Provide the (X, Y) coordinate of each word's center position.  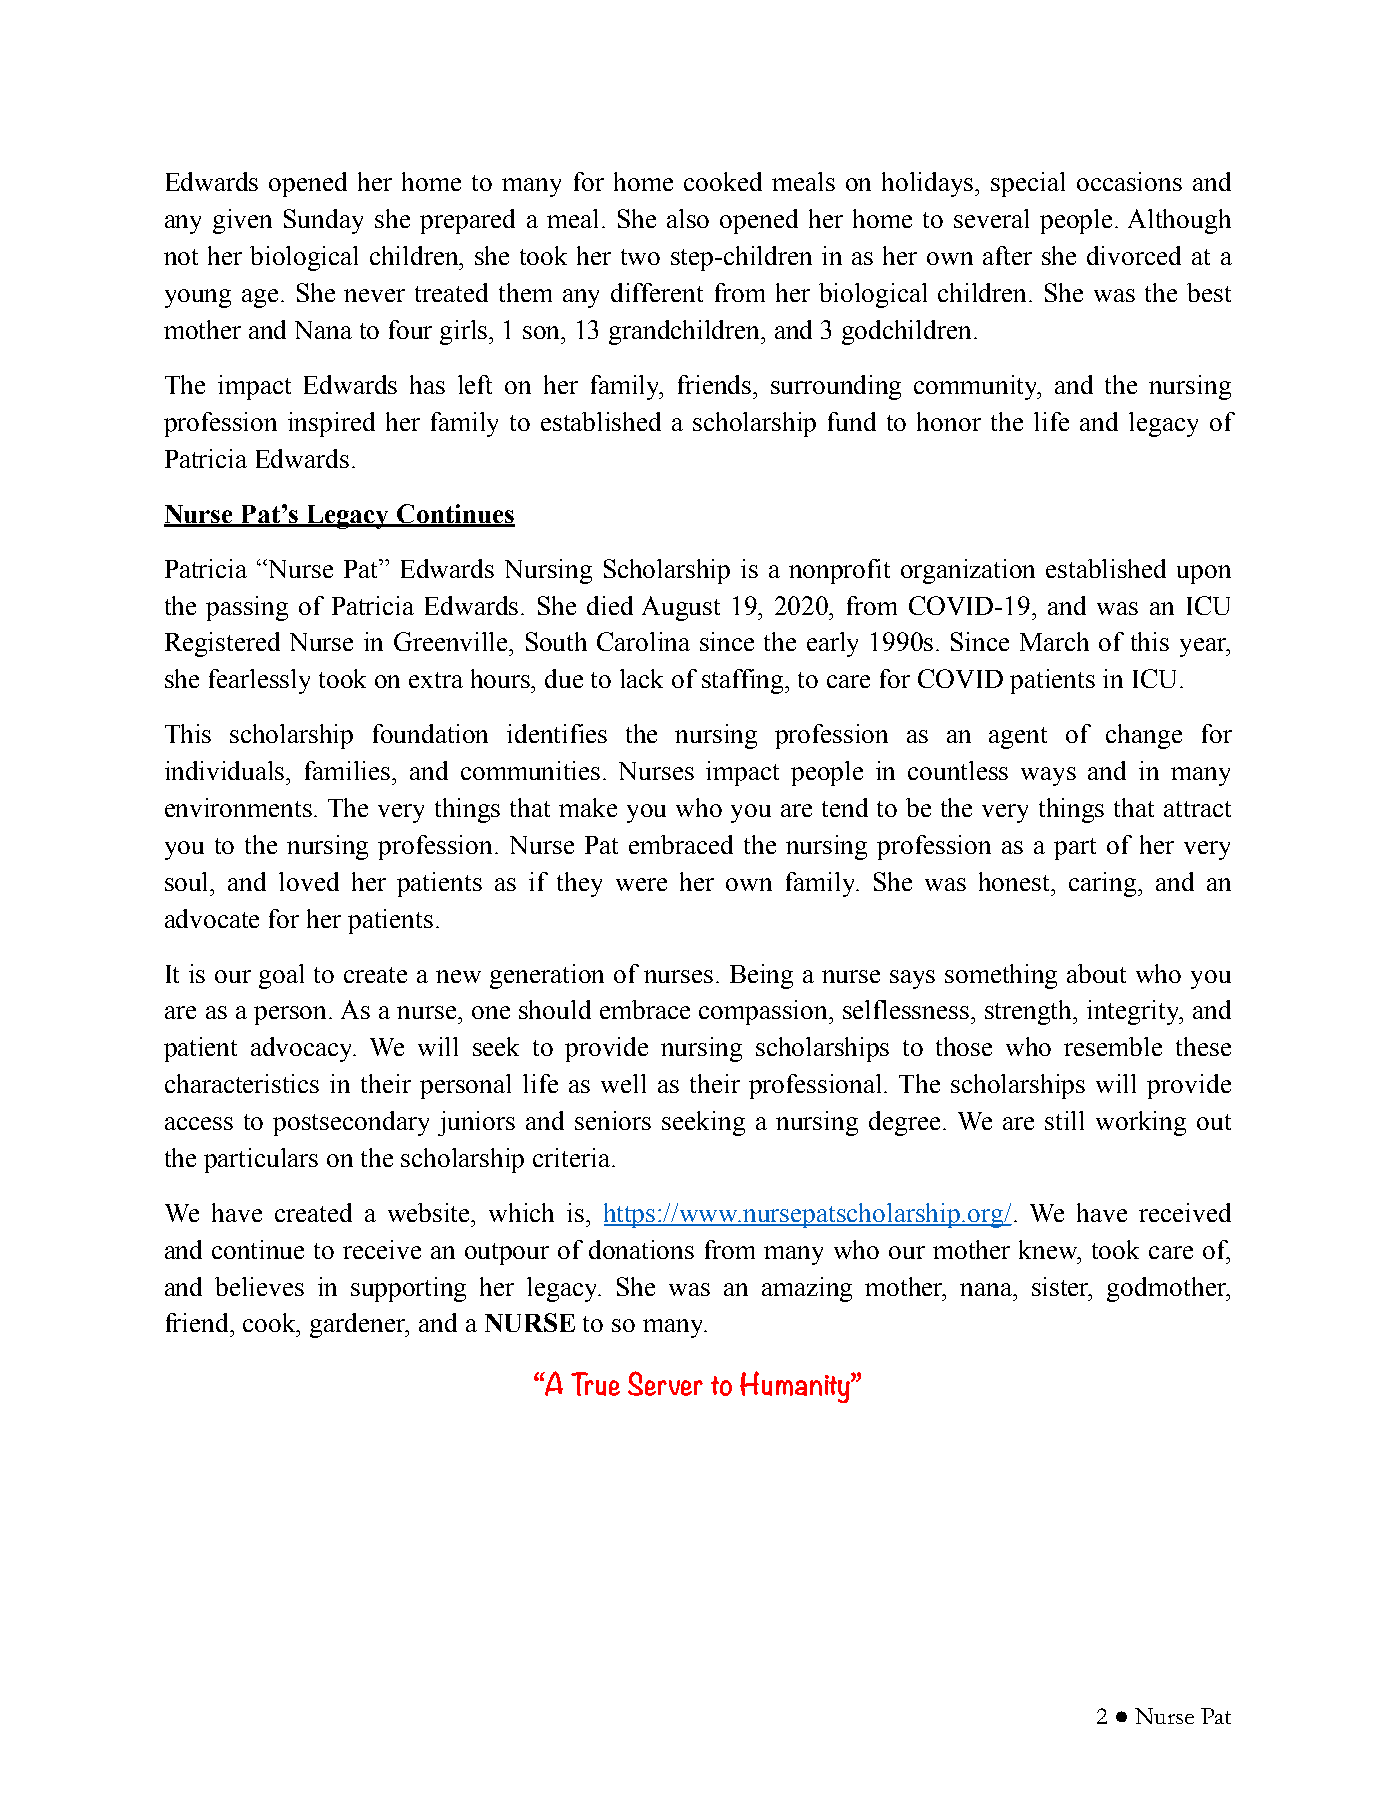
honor (949, 421)
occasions (1129, 181)
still (1064, 1120)
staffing (744, 681)
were (641, 884)
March (1054, 641)
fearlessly (259, 681)
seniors (613, 1120)
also (688, 218)
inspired (331, 424)
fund (852, 421)
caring (1104, 884)
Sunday (323, 221)
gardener (359, 1325)
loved (309, 881)
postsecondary (351, 1123)
